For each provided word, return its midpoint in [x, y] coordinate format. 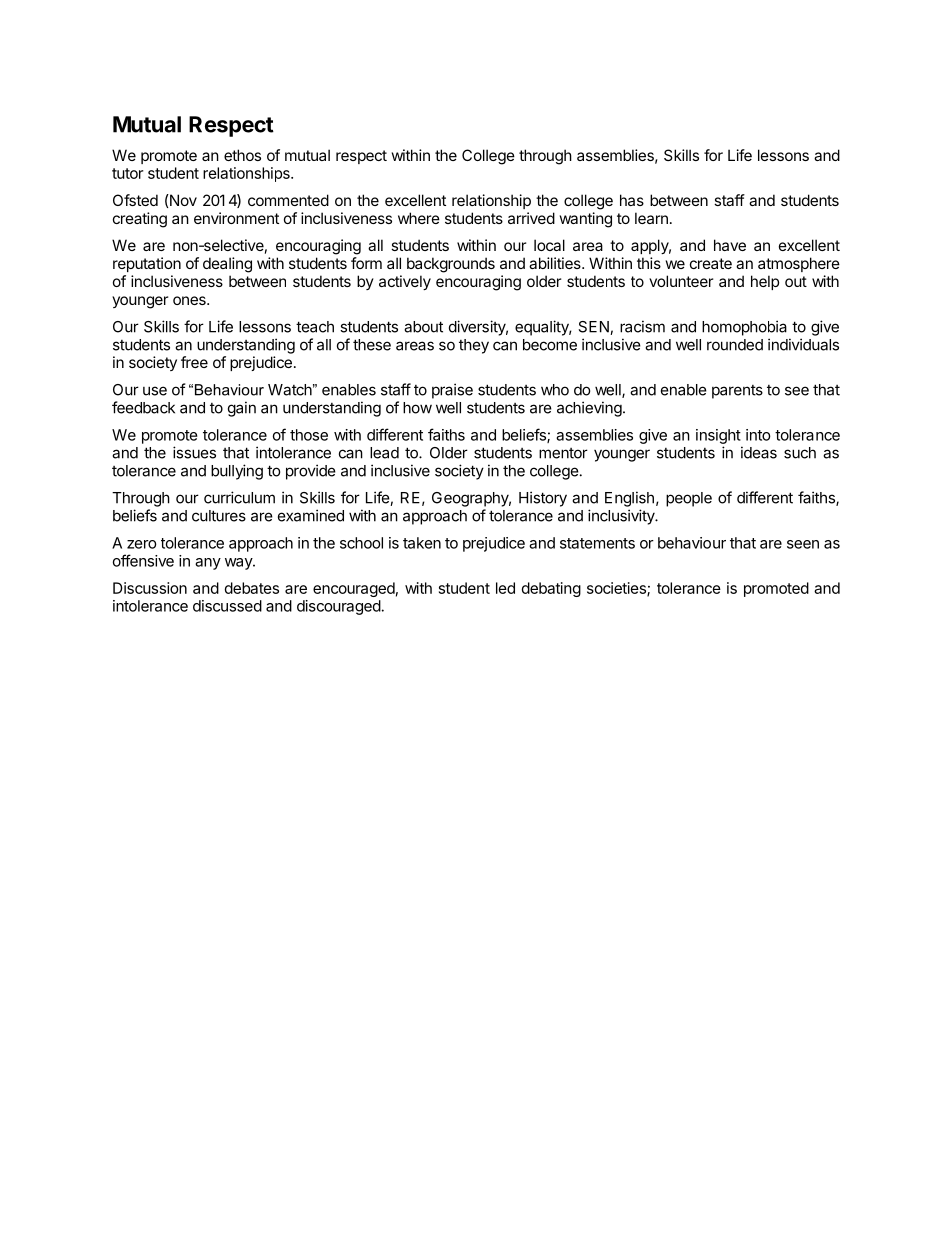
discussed [227, 606]
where [419, 218]
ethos [242, 155]
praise [452, 391]
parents [737, 392]
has [632, 200]
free [194, 362]
